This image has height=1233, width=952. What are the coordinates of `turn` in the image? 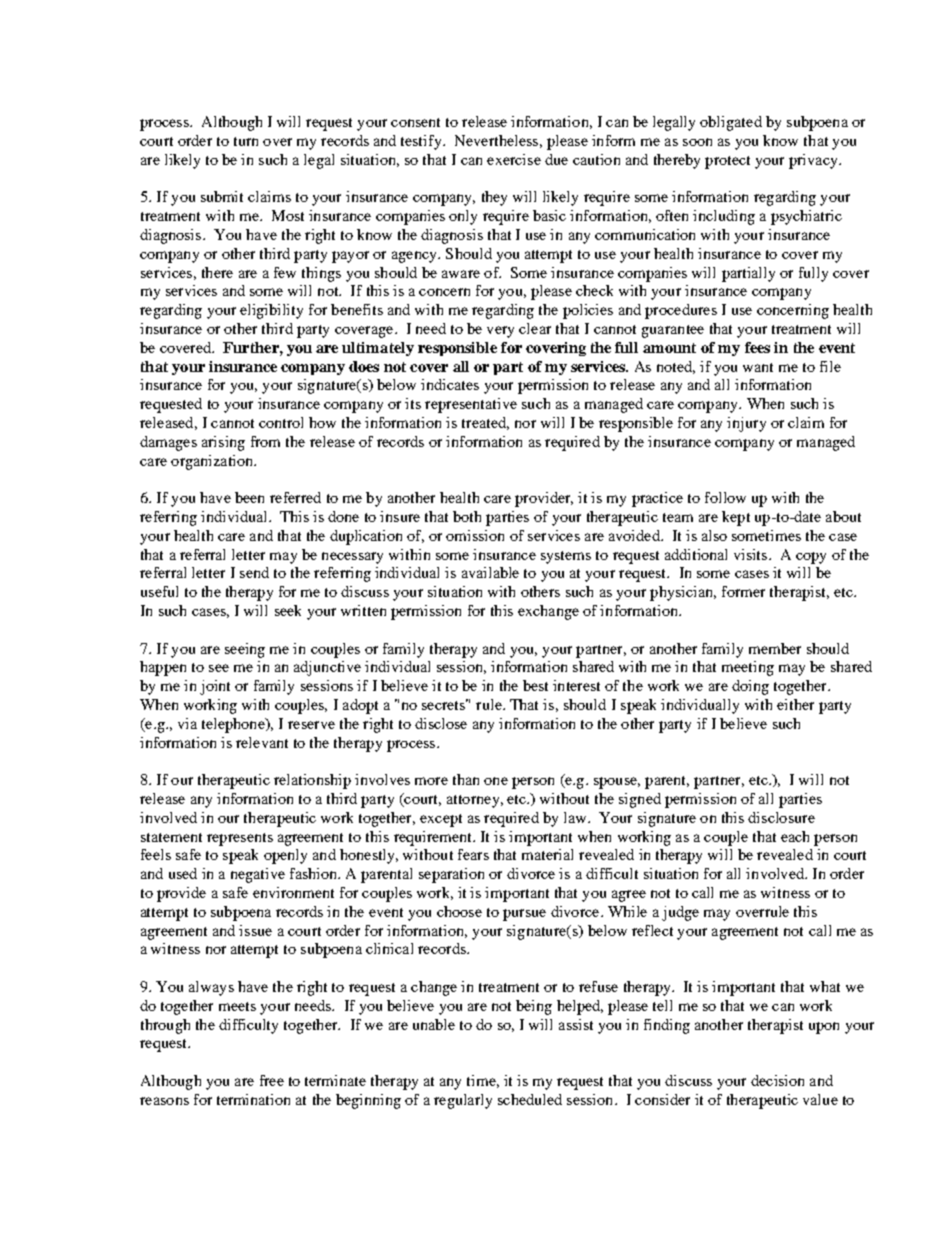 It's located at (246, 141).
